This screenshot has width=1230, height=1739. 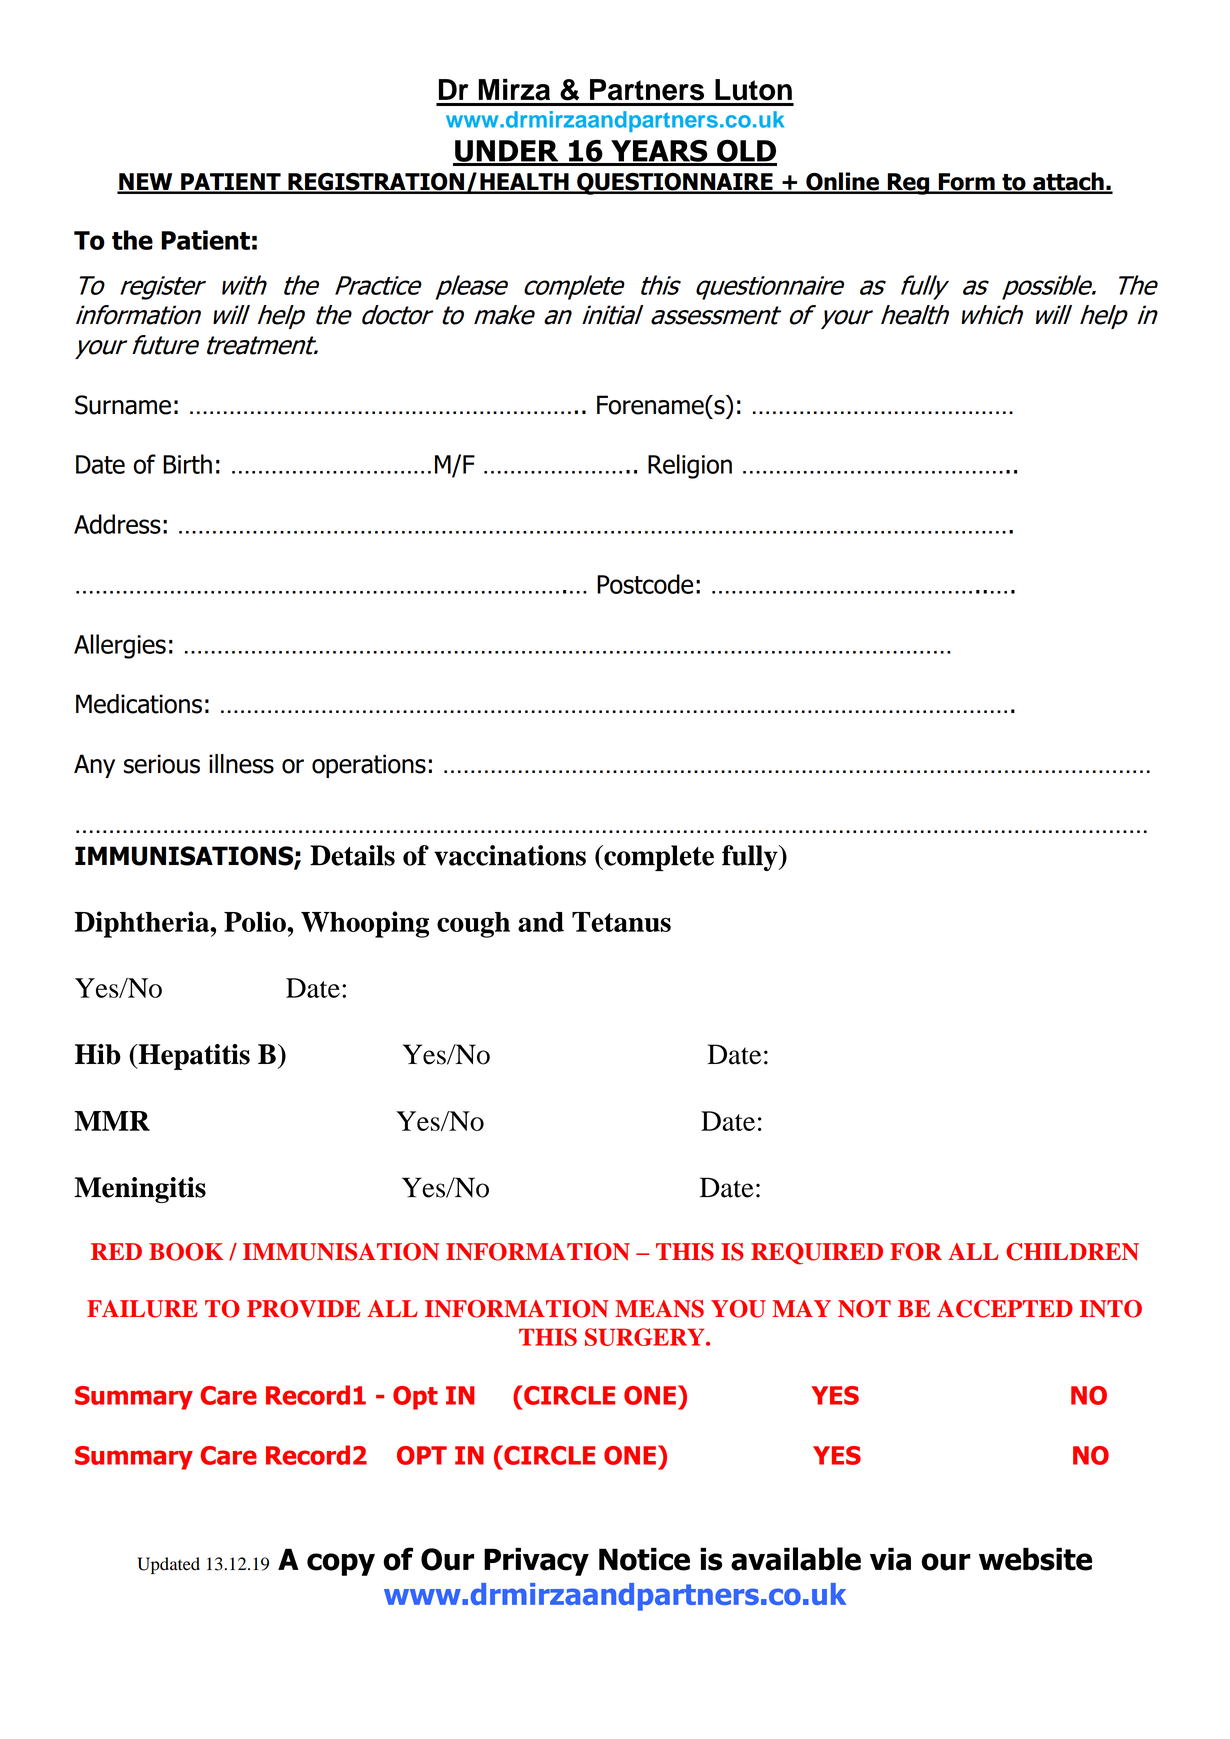 What do you see at coordinates (621, 922) in the screenshot?
I see `Tetanus` at bounding box center [621, 922].
